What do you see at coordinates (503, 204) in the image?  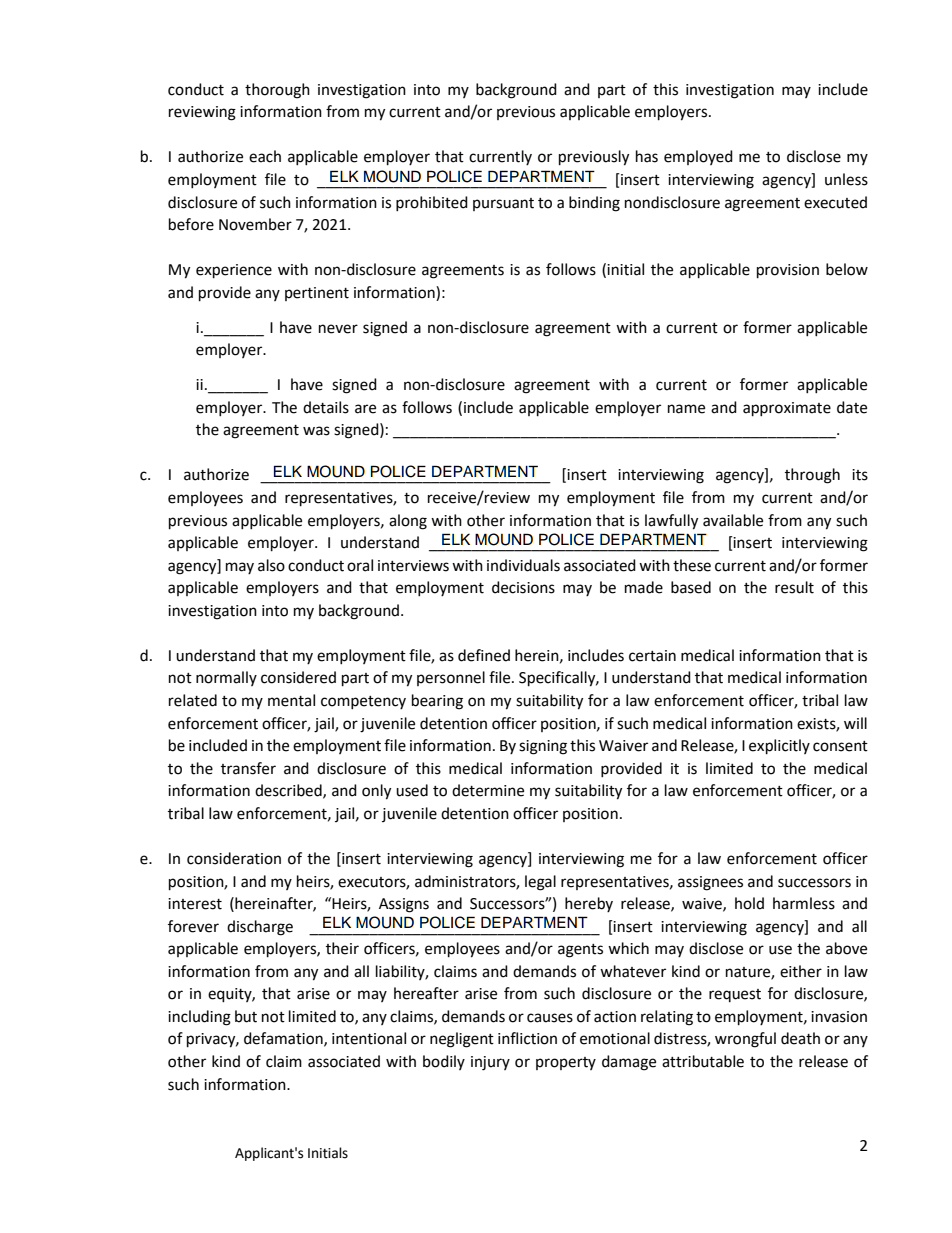 I see `pursuant` at bounding box center [503, 204].
